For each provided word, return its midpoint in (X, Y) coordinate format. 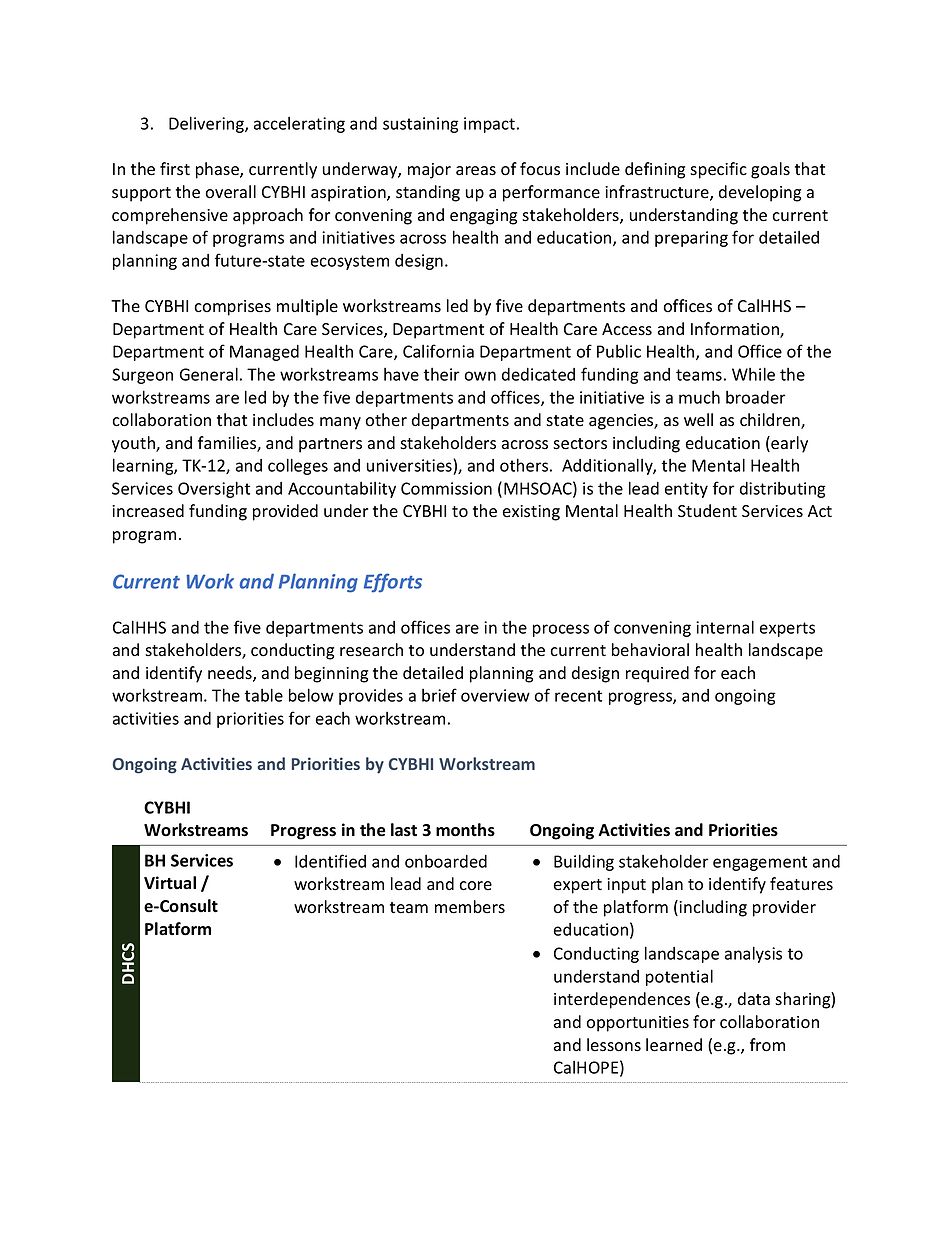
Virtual (170, 883)
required (657, 674)
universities (410, 467)
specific (718, 170)
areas (476, 171)
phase (218, 170)
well (698, 420)
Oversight (214, 489)
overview (495, 695)
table (263, 695)
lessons (614, 1045)
